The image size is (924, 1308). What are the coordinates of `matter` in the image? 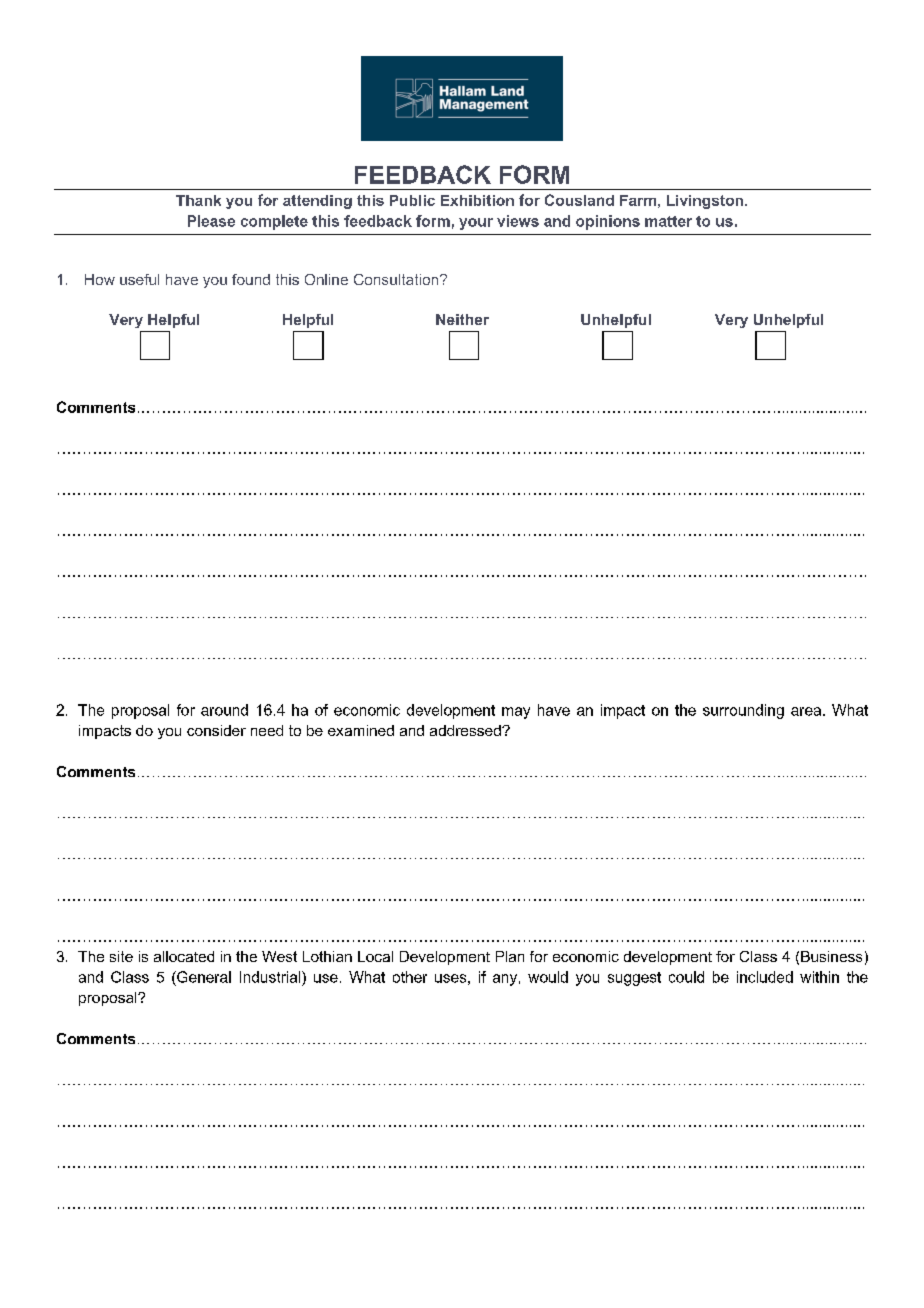 It's located at (668, 221).
